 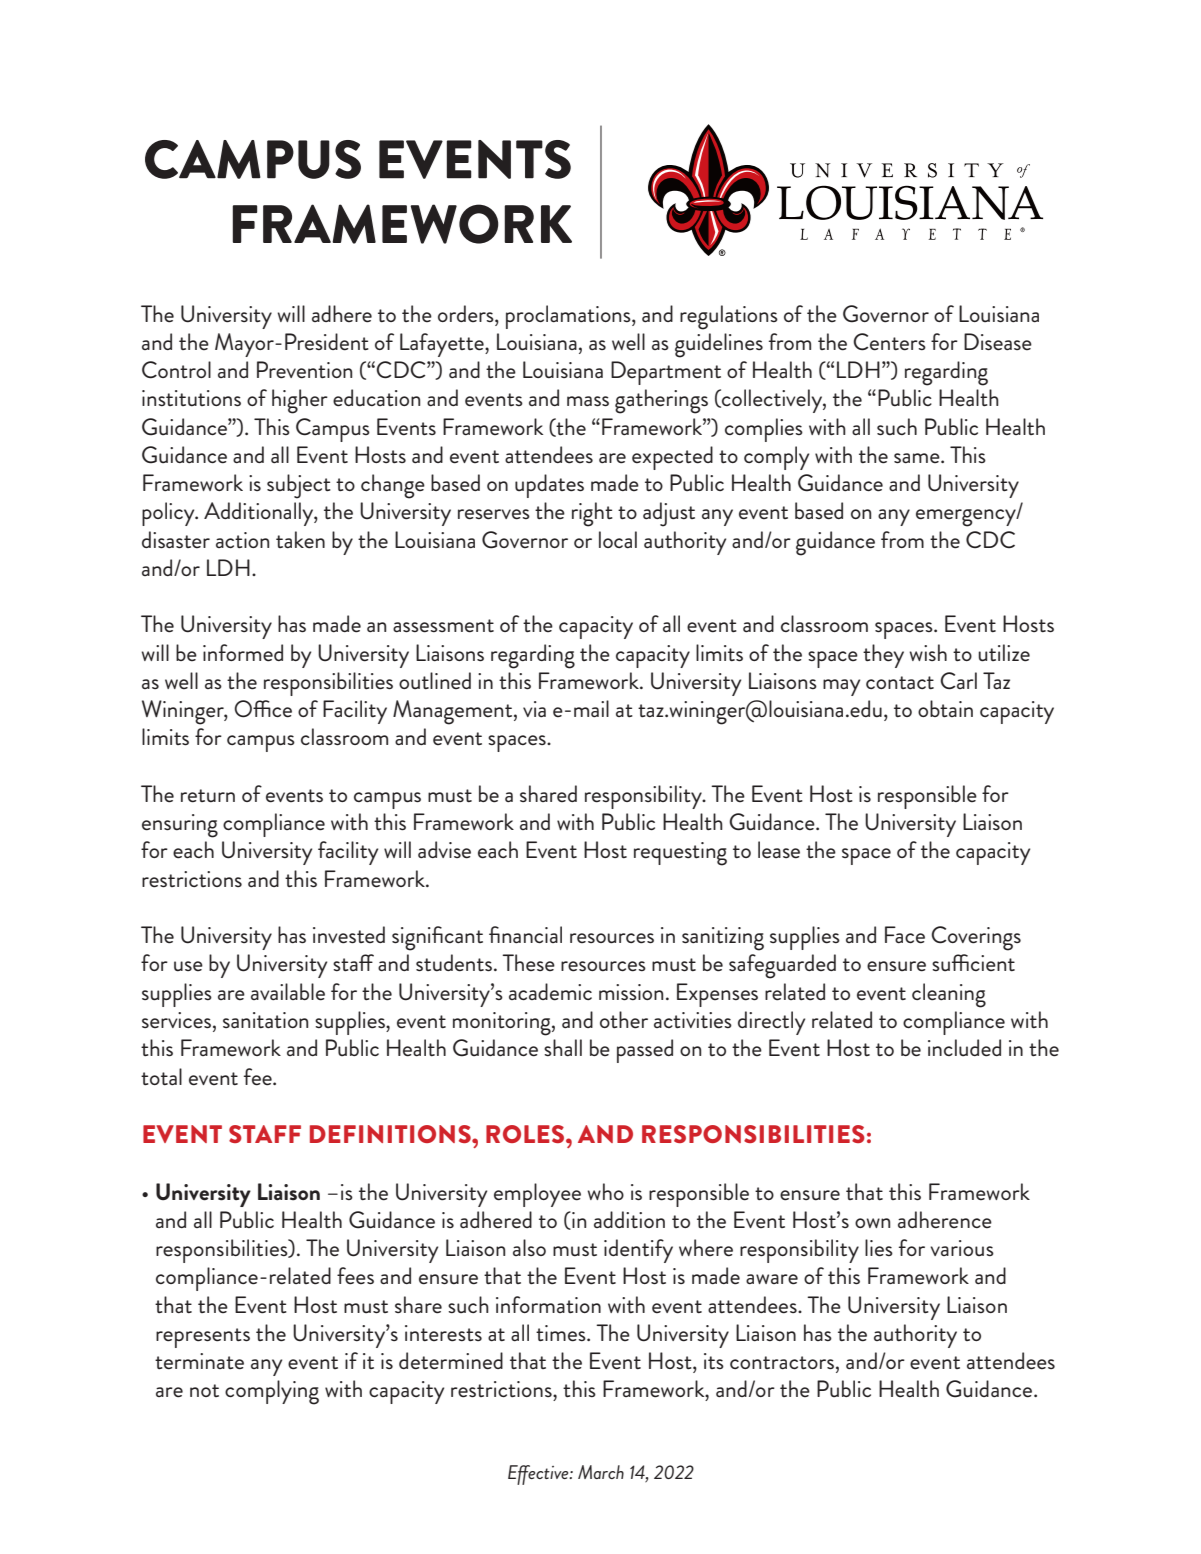 What do you see at coordinates (569, 317) in the screenshot?
I see `proclamations` at bounding box center [569, 317].
